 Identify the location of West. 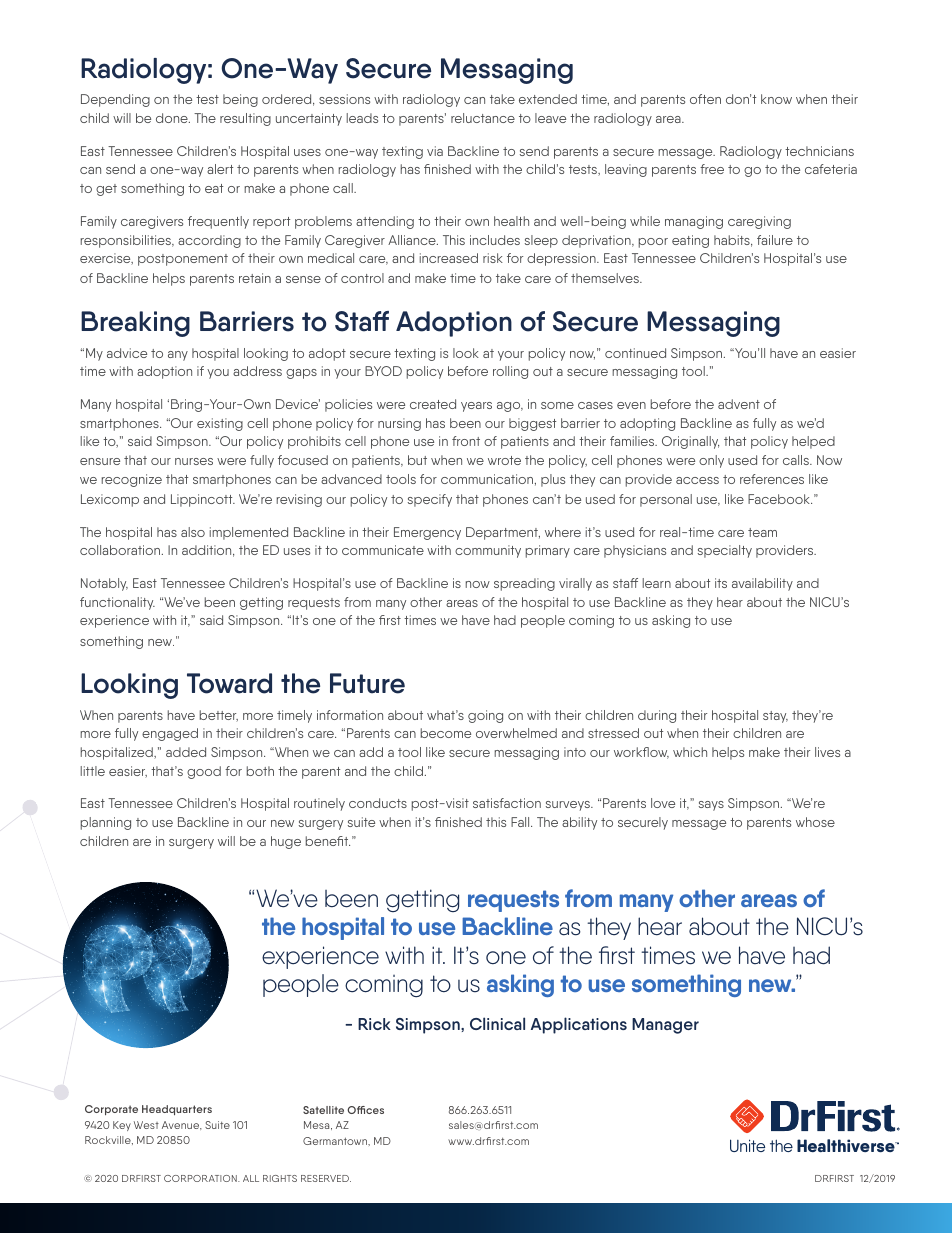
(146, 1125).
